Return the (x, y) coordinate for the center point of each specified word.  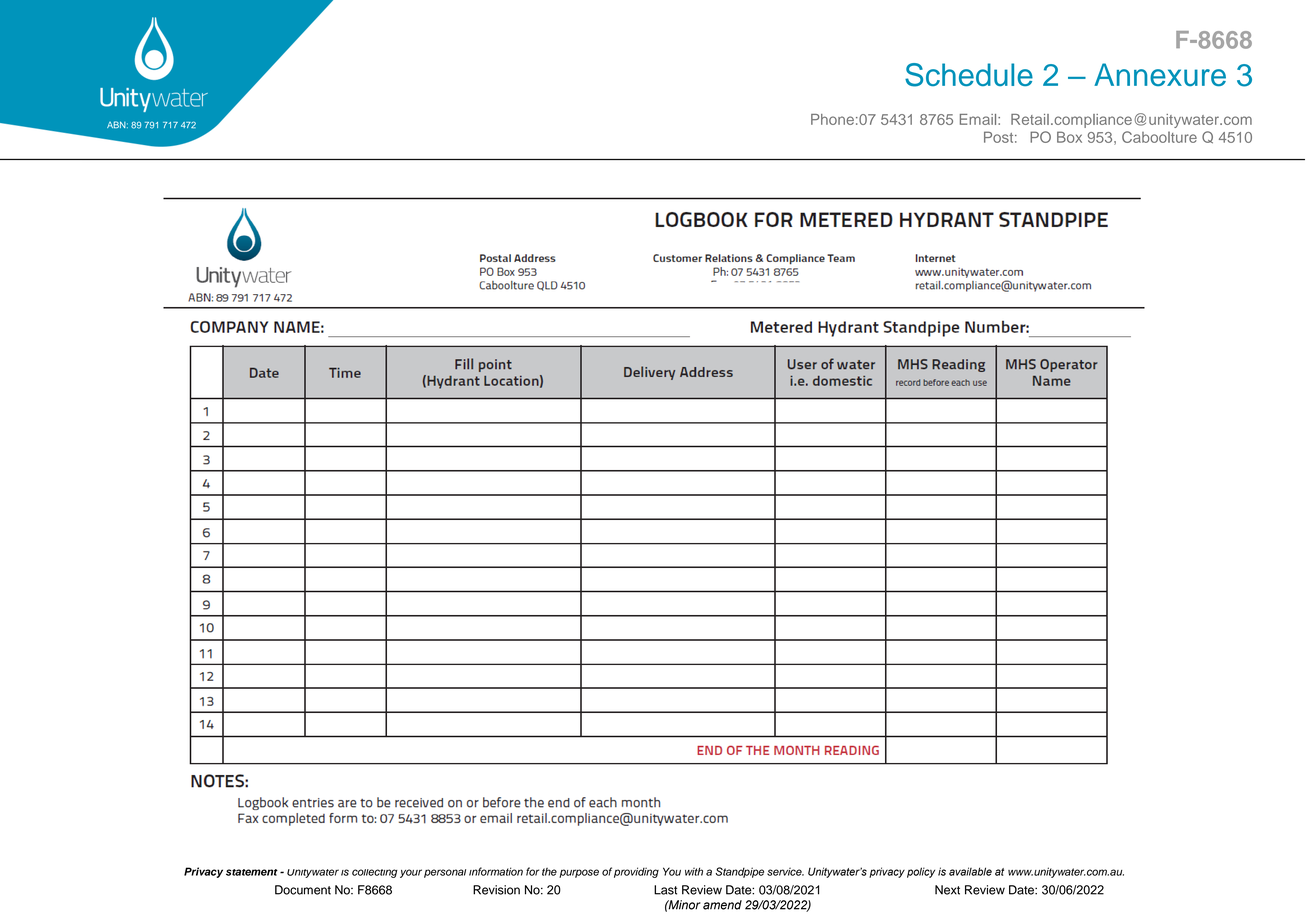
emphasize (756, 438)
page (766, 518)
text (786, 476)
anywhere (764, 497)
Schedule (969, 75)
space (782, 420)
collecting (375, 873)
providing (636, 872)
